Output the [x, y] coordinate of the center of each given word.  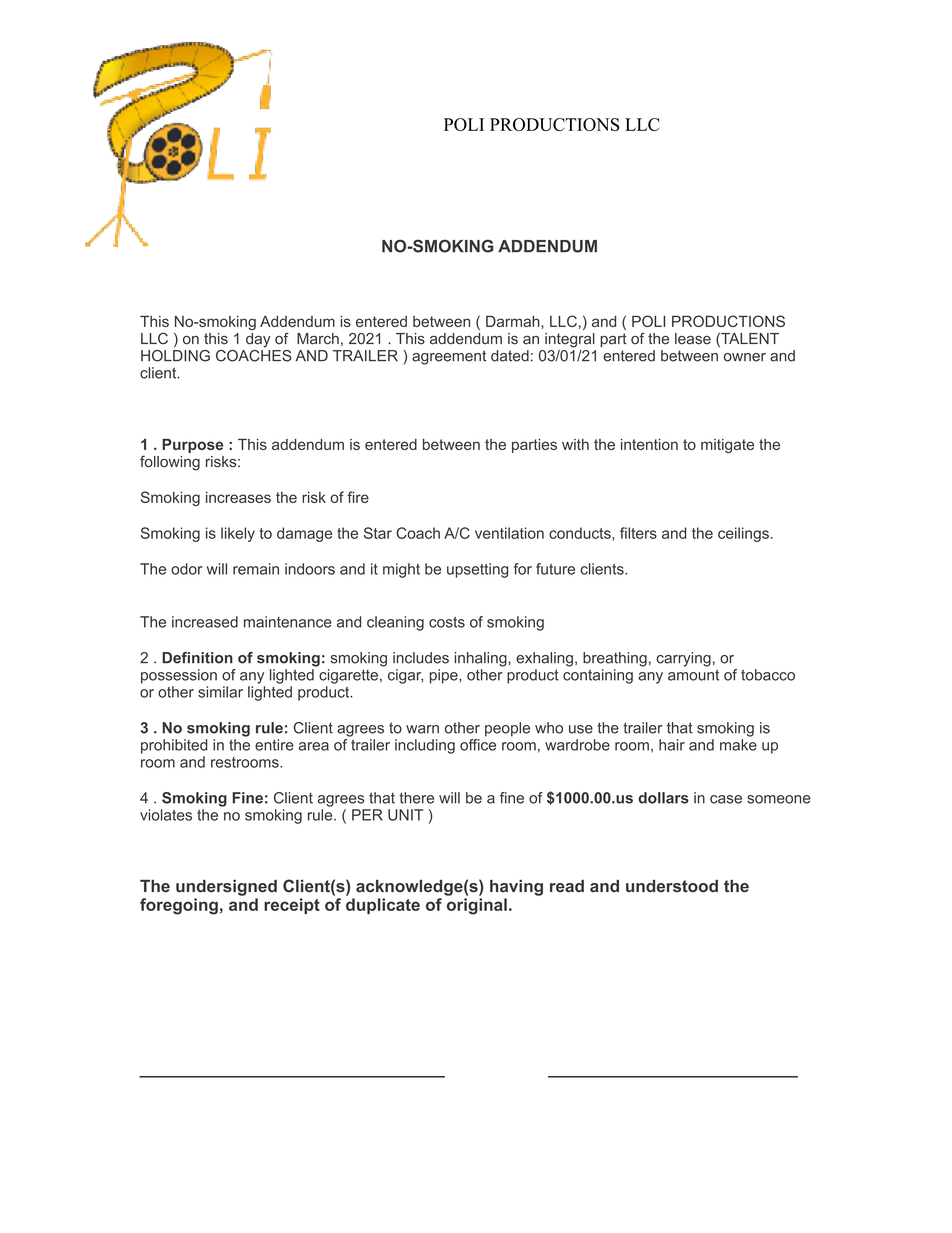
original [477, 906]
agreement [449, 357]
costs [447, 622]
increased [205, 622]
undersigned [226, 888]
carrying [683, 659]
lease [693, 339]
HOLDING [175, 354]
